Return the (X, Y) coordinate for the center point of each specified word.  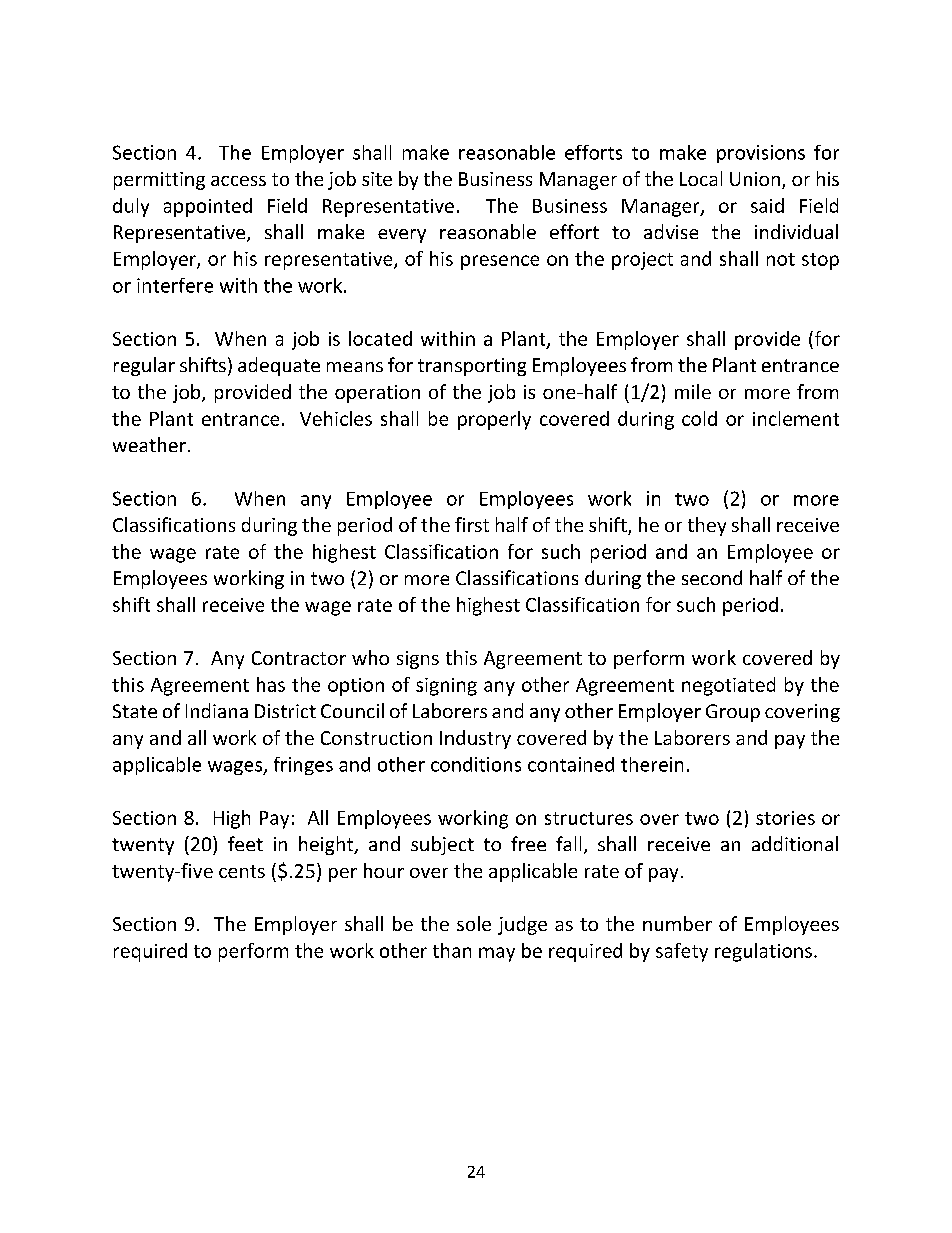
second (712, 577)
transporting (472, 367)
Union (755, 179)
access (238, 181)
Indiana (217, 710)
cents (242, 871)
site (377, 179)
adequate (279, 366)
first (472, 524)
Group (733, 713)
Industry (475, 739)
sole (474, 923)
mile (693, 391)
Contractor (299, 658)
